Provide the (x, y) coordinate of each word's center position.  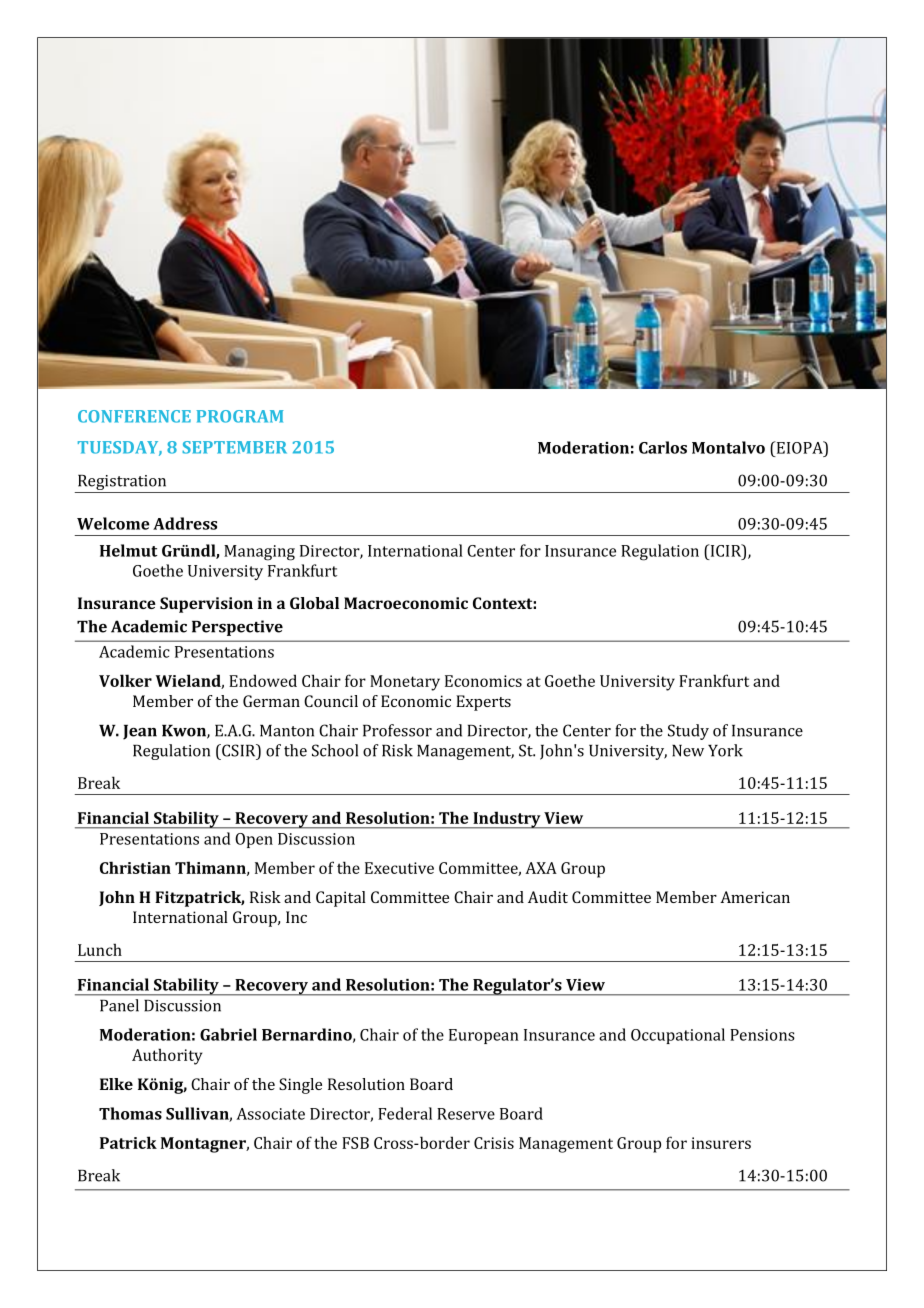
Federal (405, 1113)
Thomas (130, 1113)
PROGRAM (240, 416)
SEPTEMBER (234, 447)
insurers (721, 1143)
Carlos (663, 447)
